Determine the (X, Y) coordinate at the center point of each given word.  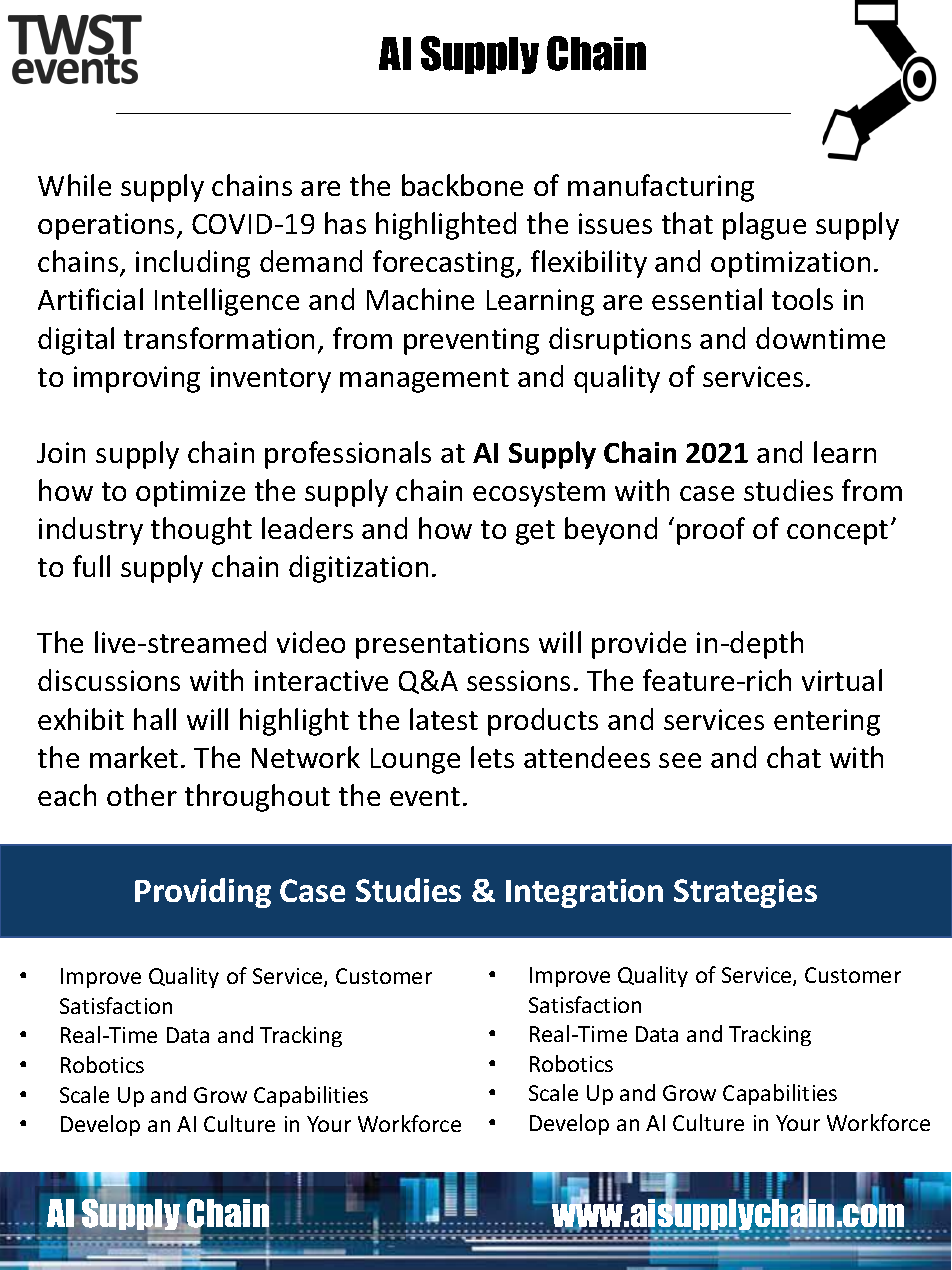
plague (764, 226)
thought (201, 531)
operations (106, 226)
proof (711, 531)
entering (827, 722)
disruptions (620, 341)
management (424, 380)
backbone (462, 185)
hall (155, 719)
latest (444, 719)
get (535, 532)
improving (137, 379)
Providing (203, 893)
